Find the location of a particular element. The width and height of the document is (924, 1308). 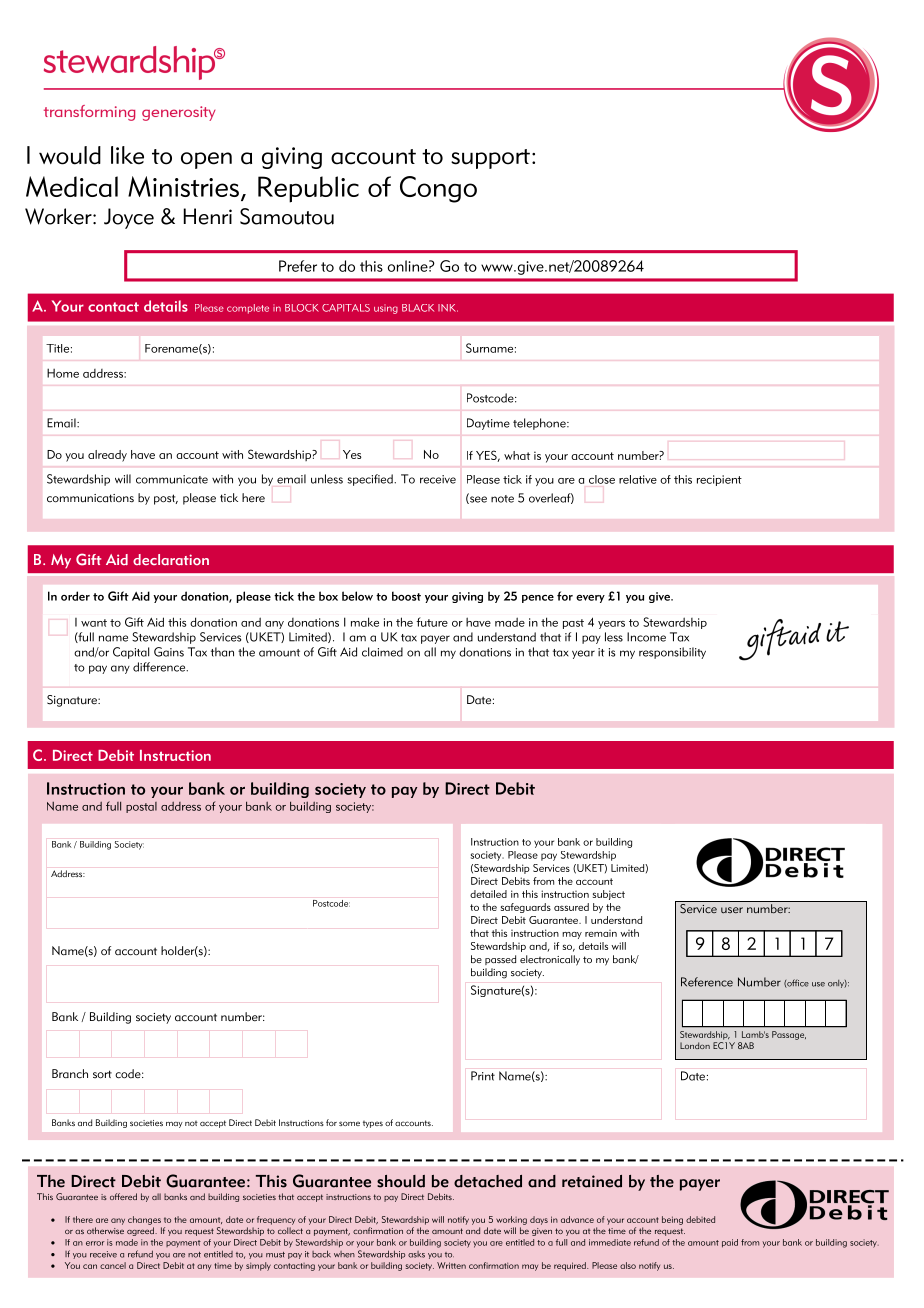

Ministries is located at coordinates (183, 186).
